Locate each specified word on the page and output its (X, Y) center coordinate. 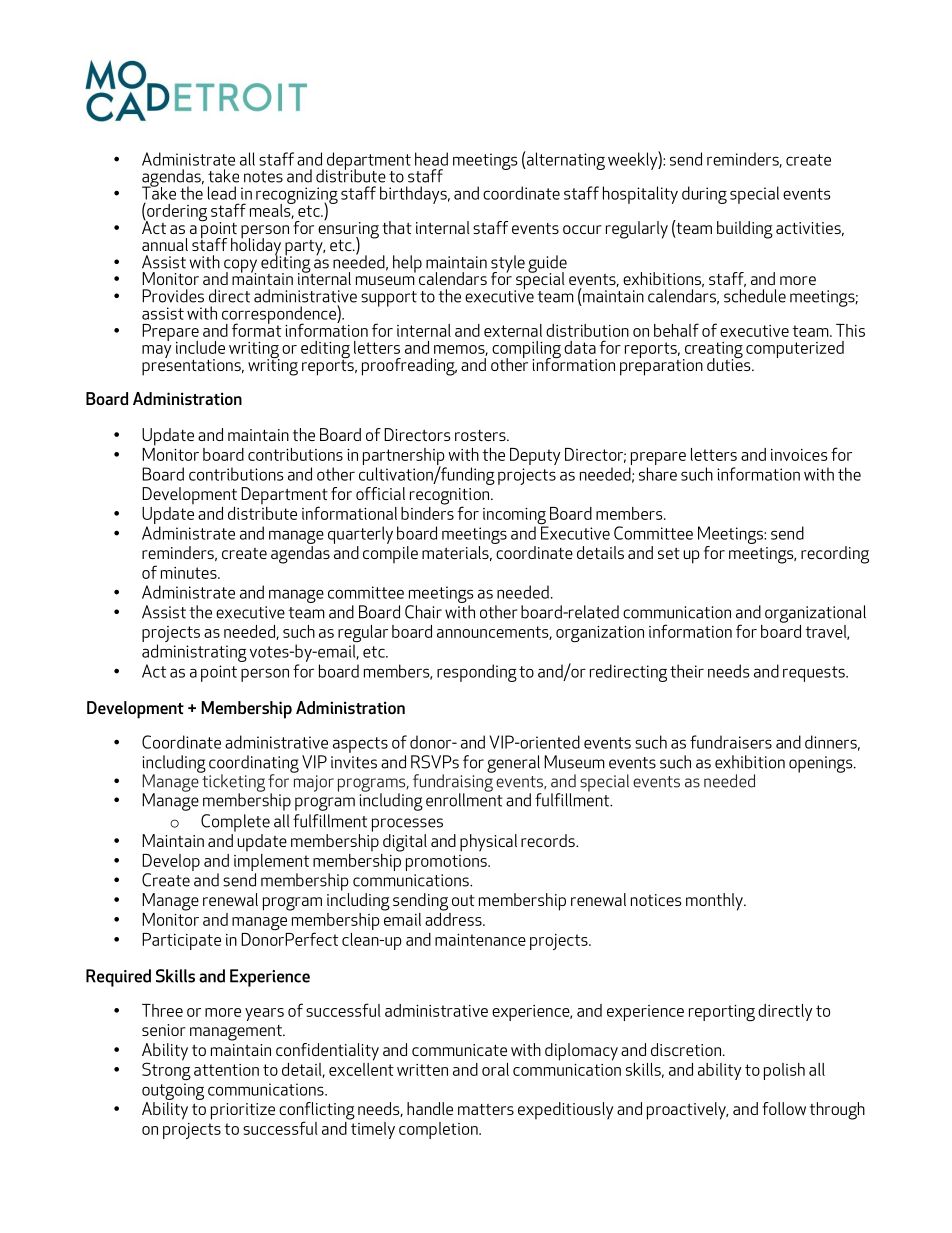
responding (477, 673)
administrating (194, 654)
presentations (192, 366)
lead (222, 193)
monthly (715, 902)
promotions (447, 863)
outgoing (173, 1091)
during (704, 195)
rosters (481, 435)
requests (815, 674)
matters (486, 1109)
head (431, 159)
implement (271, 864)
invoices (799, 455)
